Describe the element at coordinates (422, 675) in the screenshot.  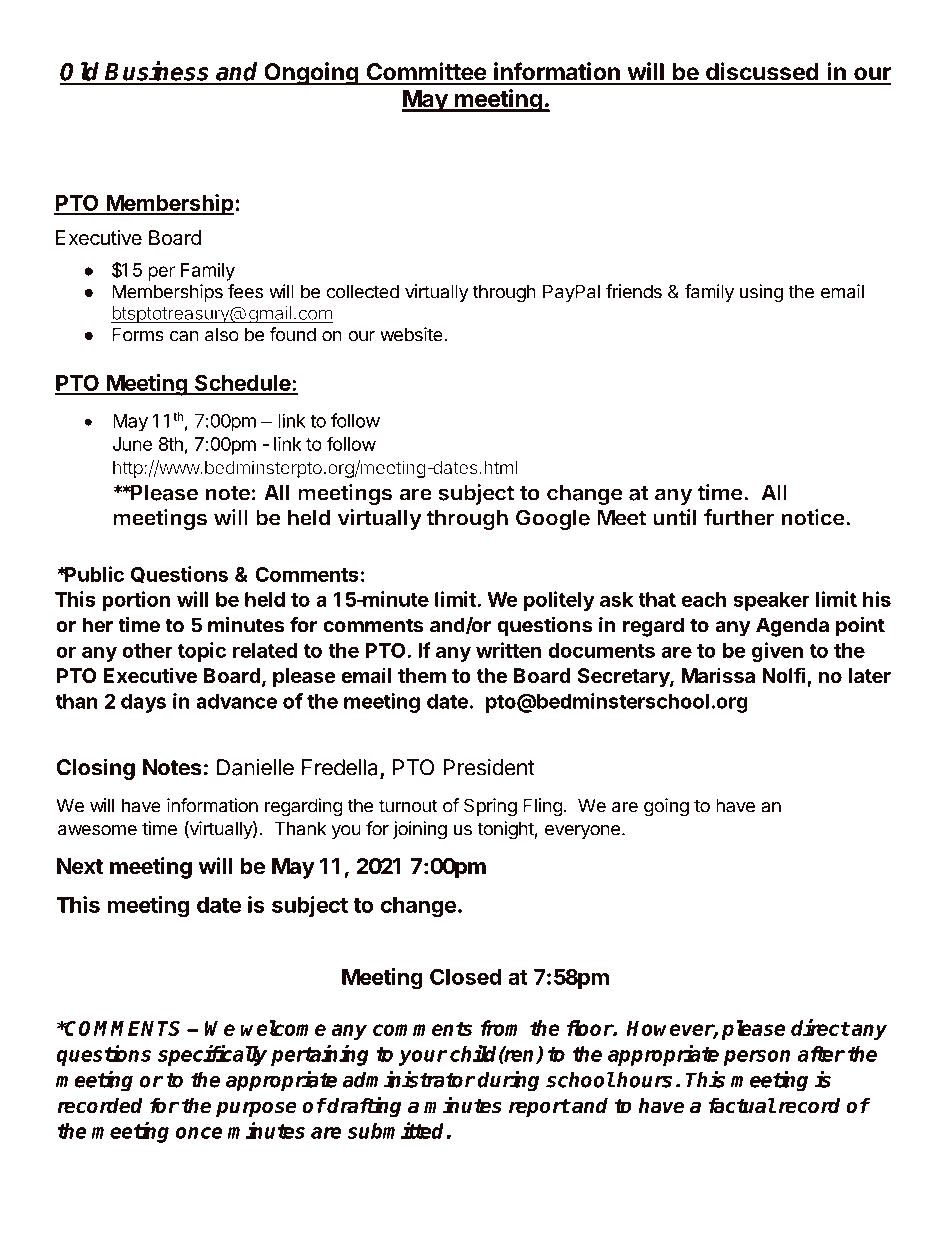
I see `them` at that location.
